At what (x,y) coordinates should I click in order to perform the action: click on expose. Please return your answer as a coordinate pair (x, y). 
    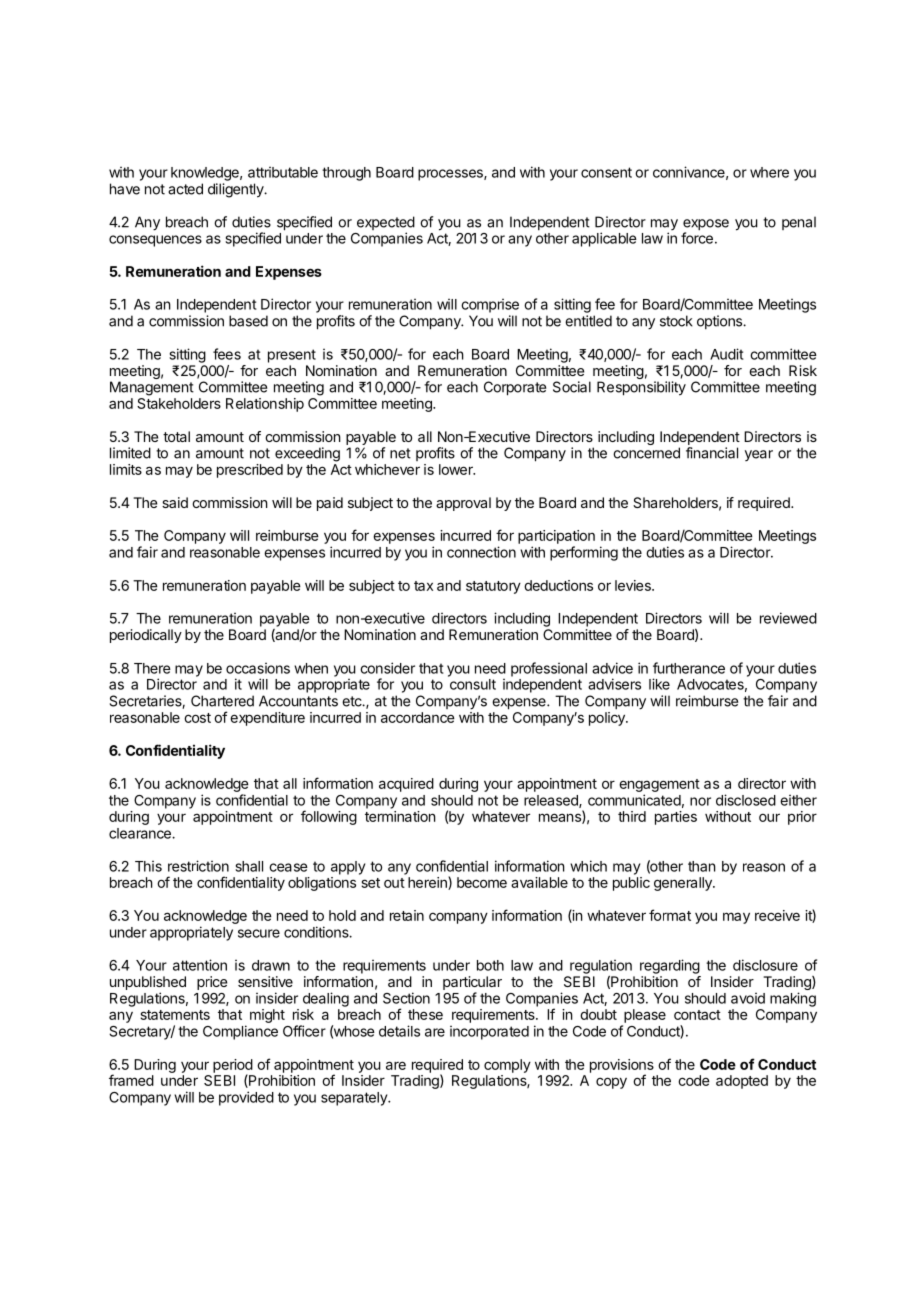
    Looking at the image, I should click on (706, 226).
